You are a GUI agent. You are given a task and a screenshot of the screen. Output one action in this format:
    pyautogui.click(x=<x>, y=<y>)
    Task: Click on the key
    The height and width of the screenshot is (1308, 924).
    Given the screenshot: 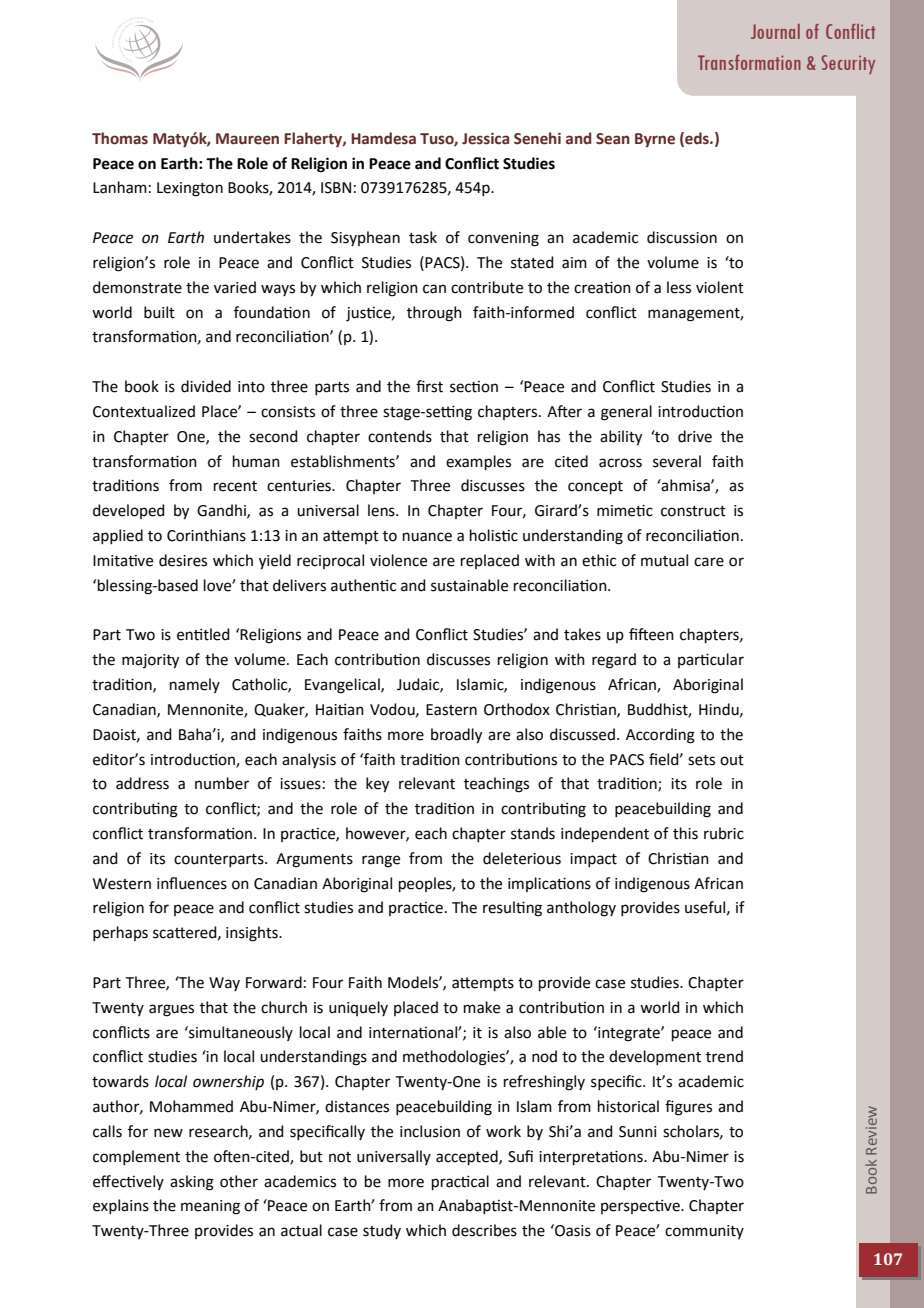 What is the action you would take?
    pyautogui.click(x=377, y=785)
